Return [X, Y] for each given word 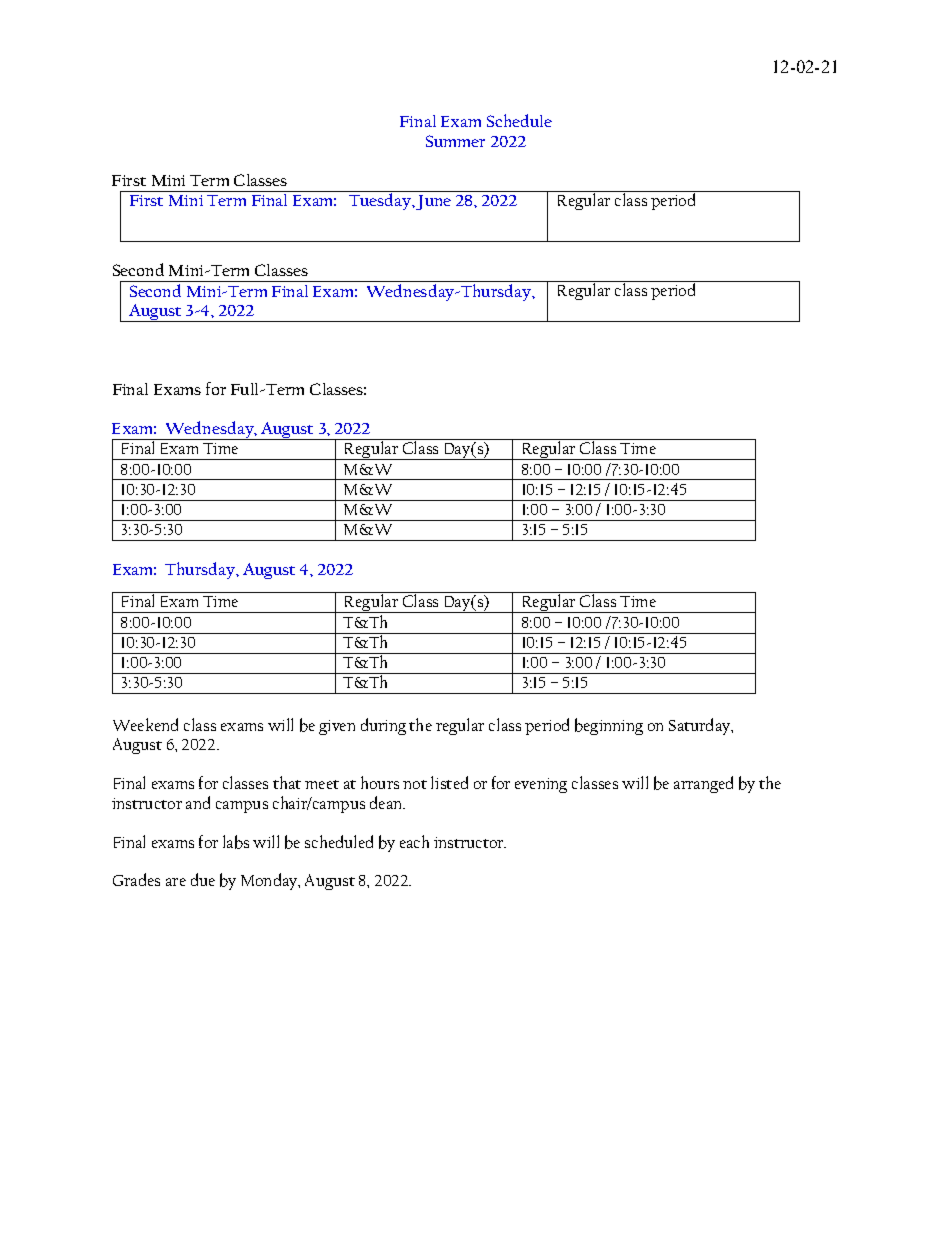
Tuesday [380, 200]
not [415, 784]
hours [380, 782]
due [203, 879]
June [433, 202]
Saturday [701, 726]
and [198, 802]
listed [449, 782]
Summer [455, 141]
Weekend [145, 724]
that [287, 782]
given [337, 727]
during [383, 726]
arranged [703, 784]
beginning [609, 726]
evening [541, 785]
